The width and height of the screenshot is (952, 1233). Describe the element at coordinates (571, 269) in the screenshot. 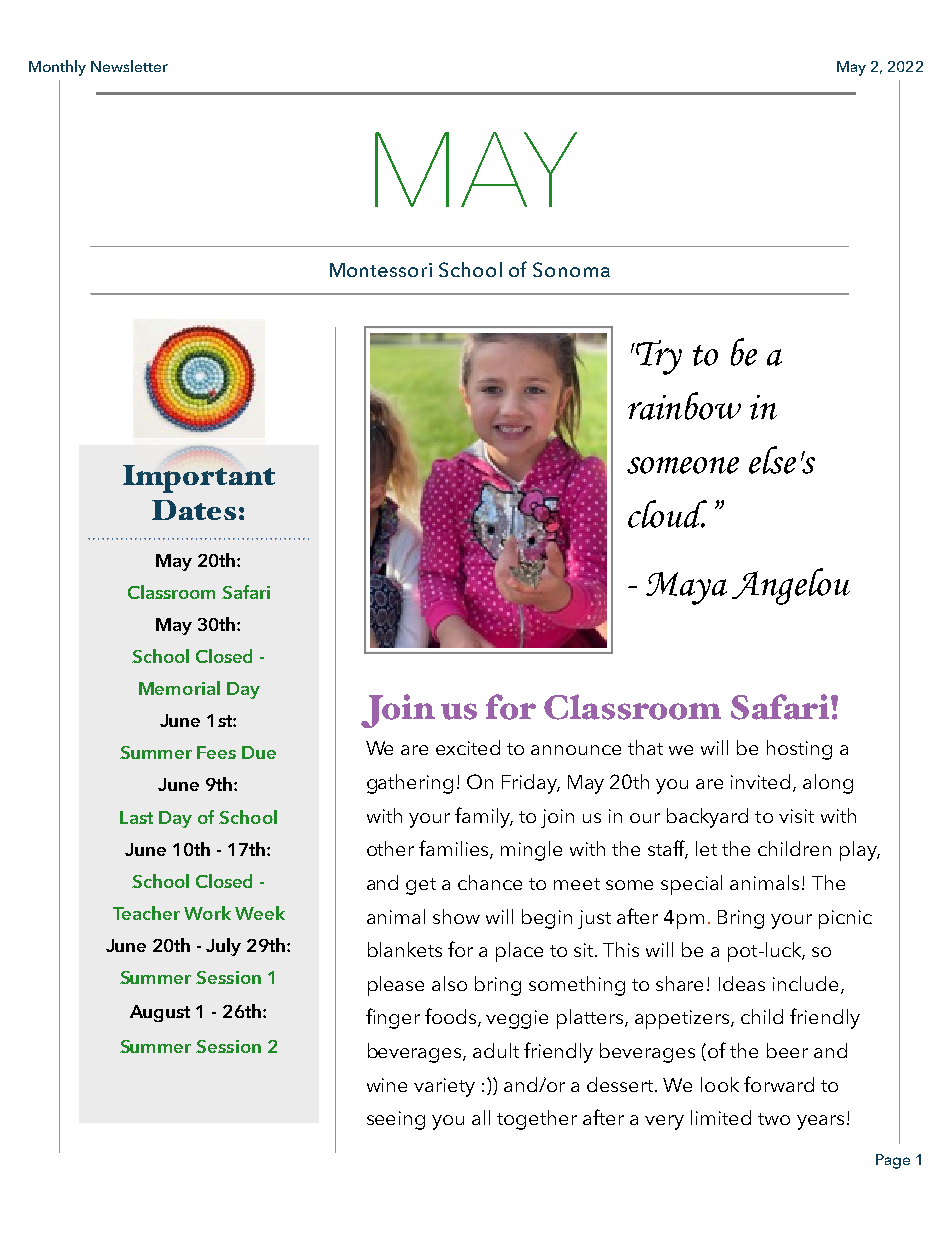

I see `Sonoma` at that location.
